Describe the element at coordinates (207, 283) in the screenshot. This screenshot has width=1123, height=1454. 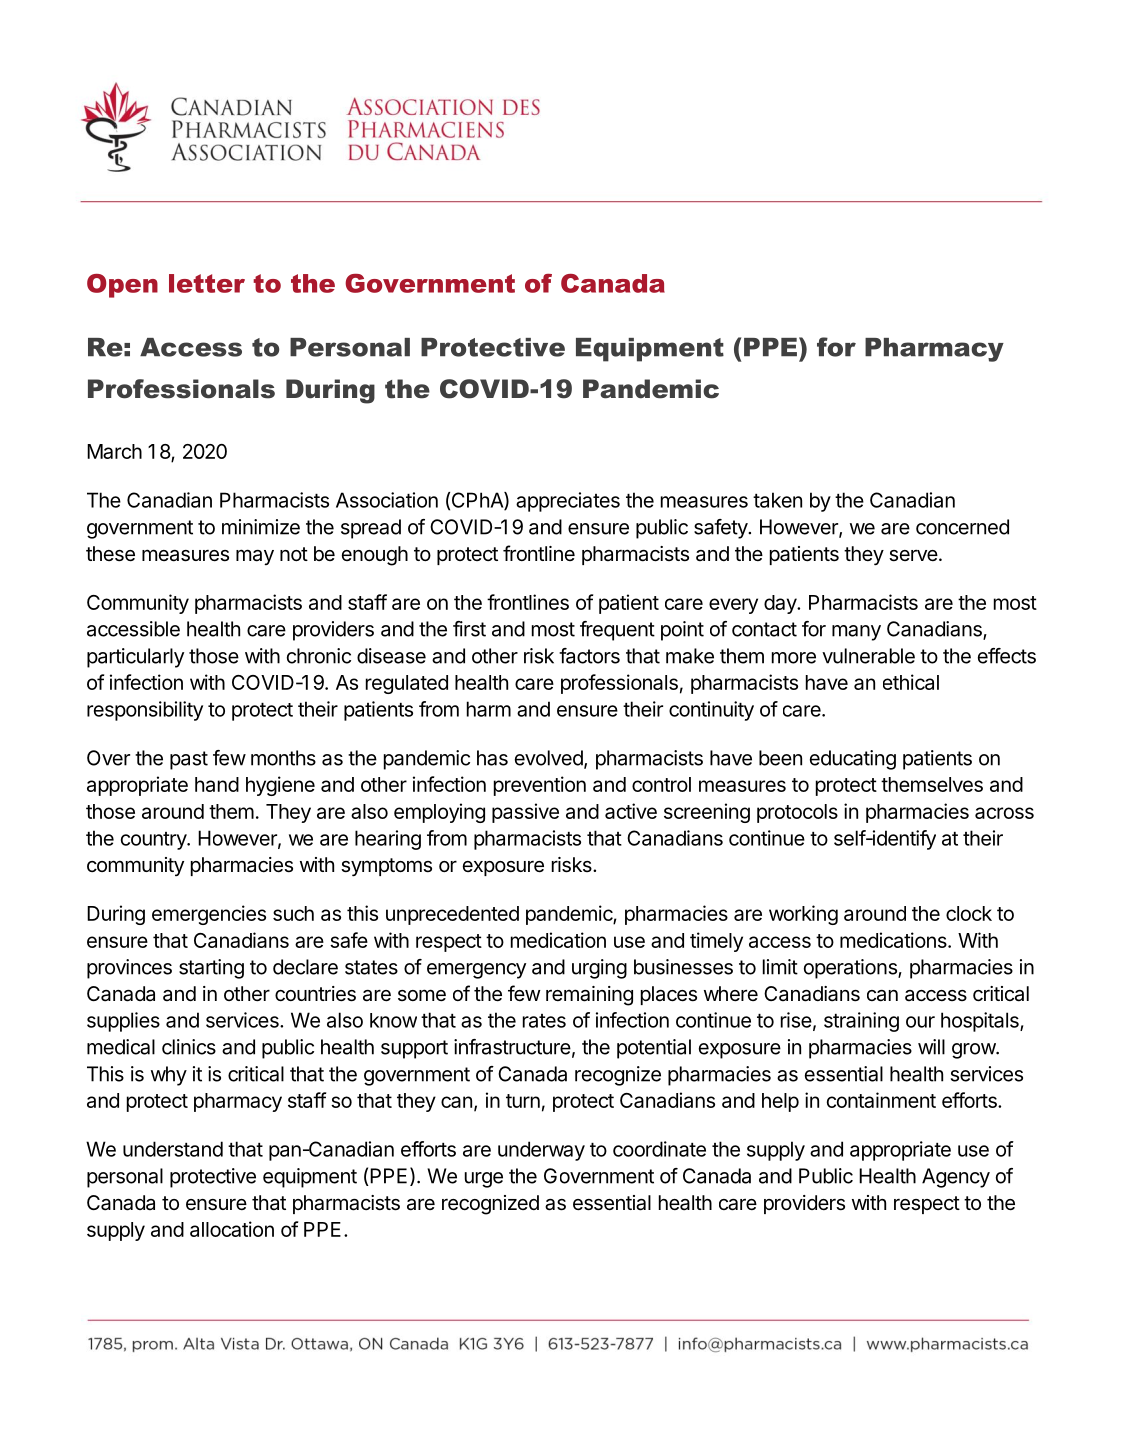
I see `letter` at that location.
